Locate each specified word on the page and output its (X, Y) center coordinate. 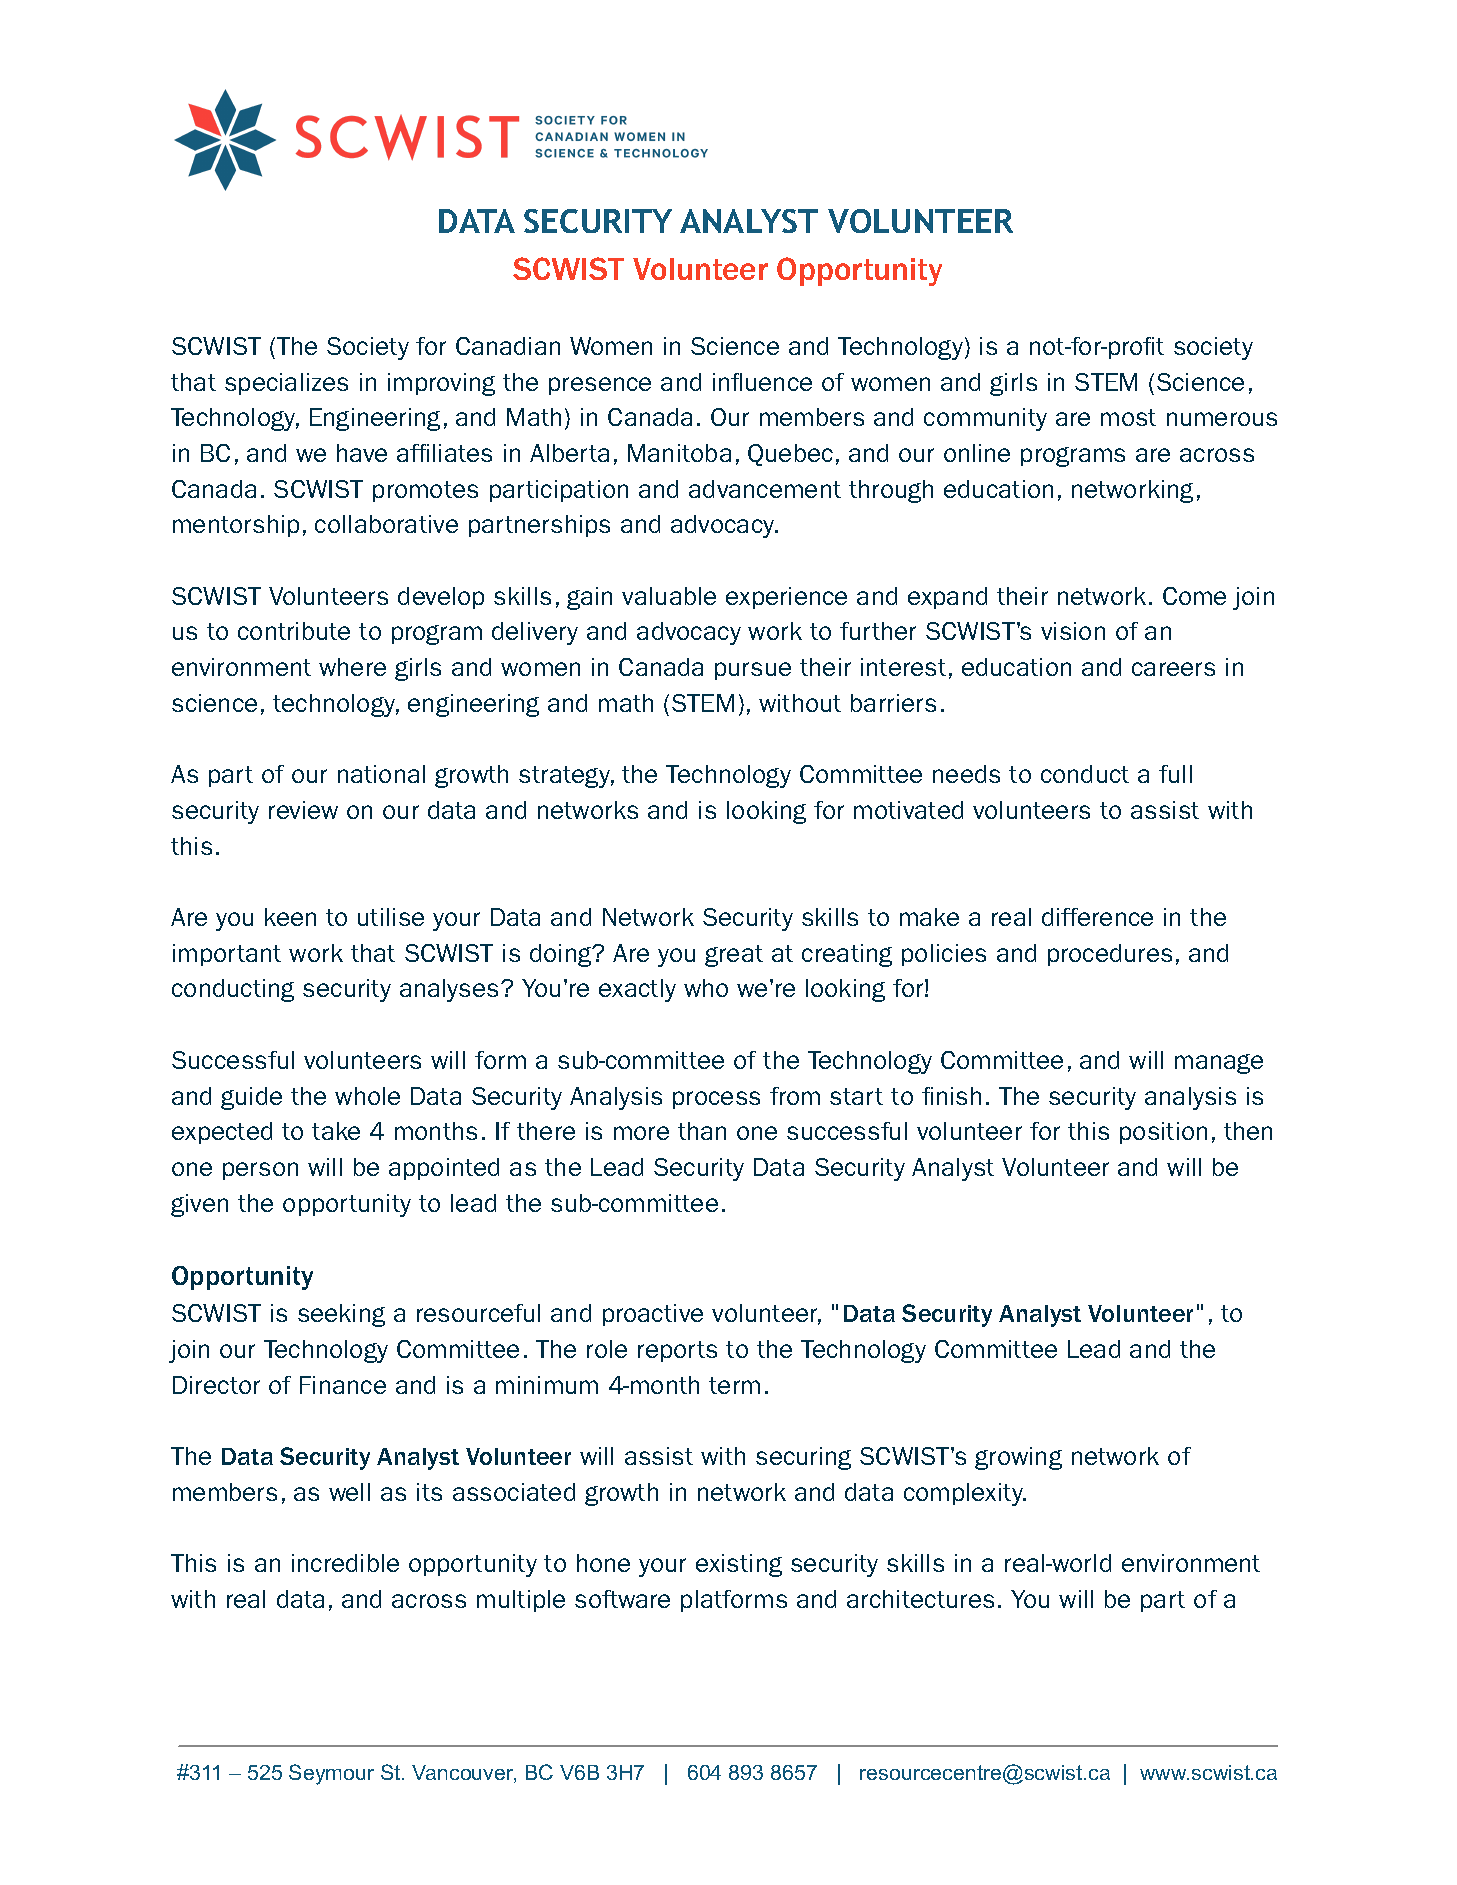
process (716, 1100)
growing (1018, 1458)
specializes (286, 384)
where (352, 667)
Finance (343, 1385)
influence (762, 382)
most (1128, 417)
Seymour (331, 1774)
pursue (753, 671)
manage (1219, 1064)
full (1175, 774)
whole (367, 1096)
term (734, 1385)
